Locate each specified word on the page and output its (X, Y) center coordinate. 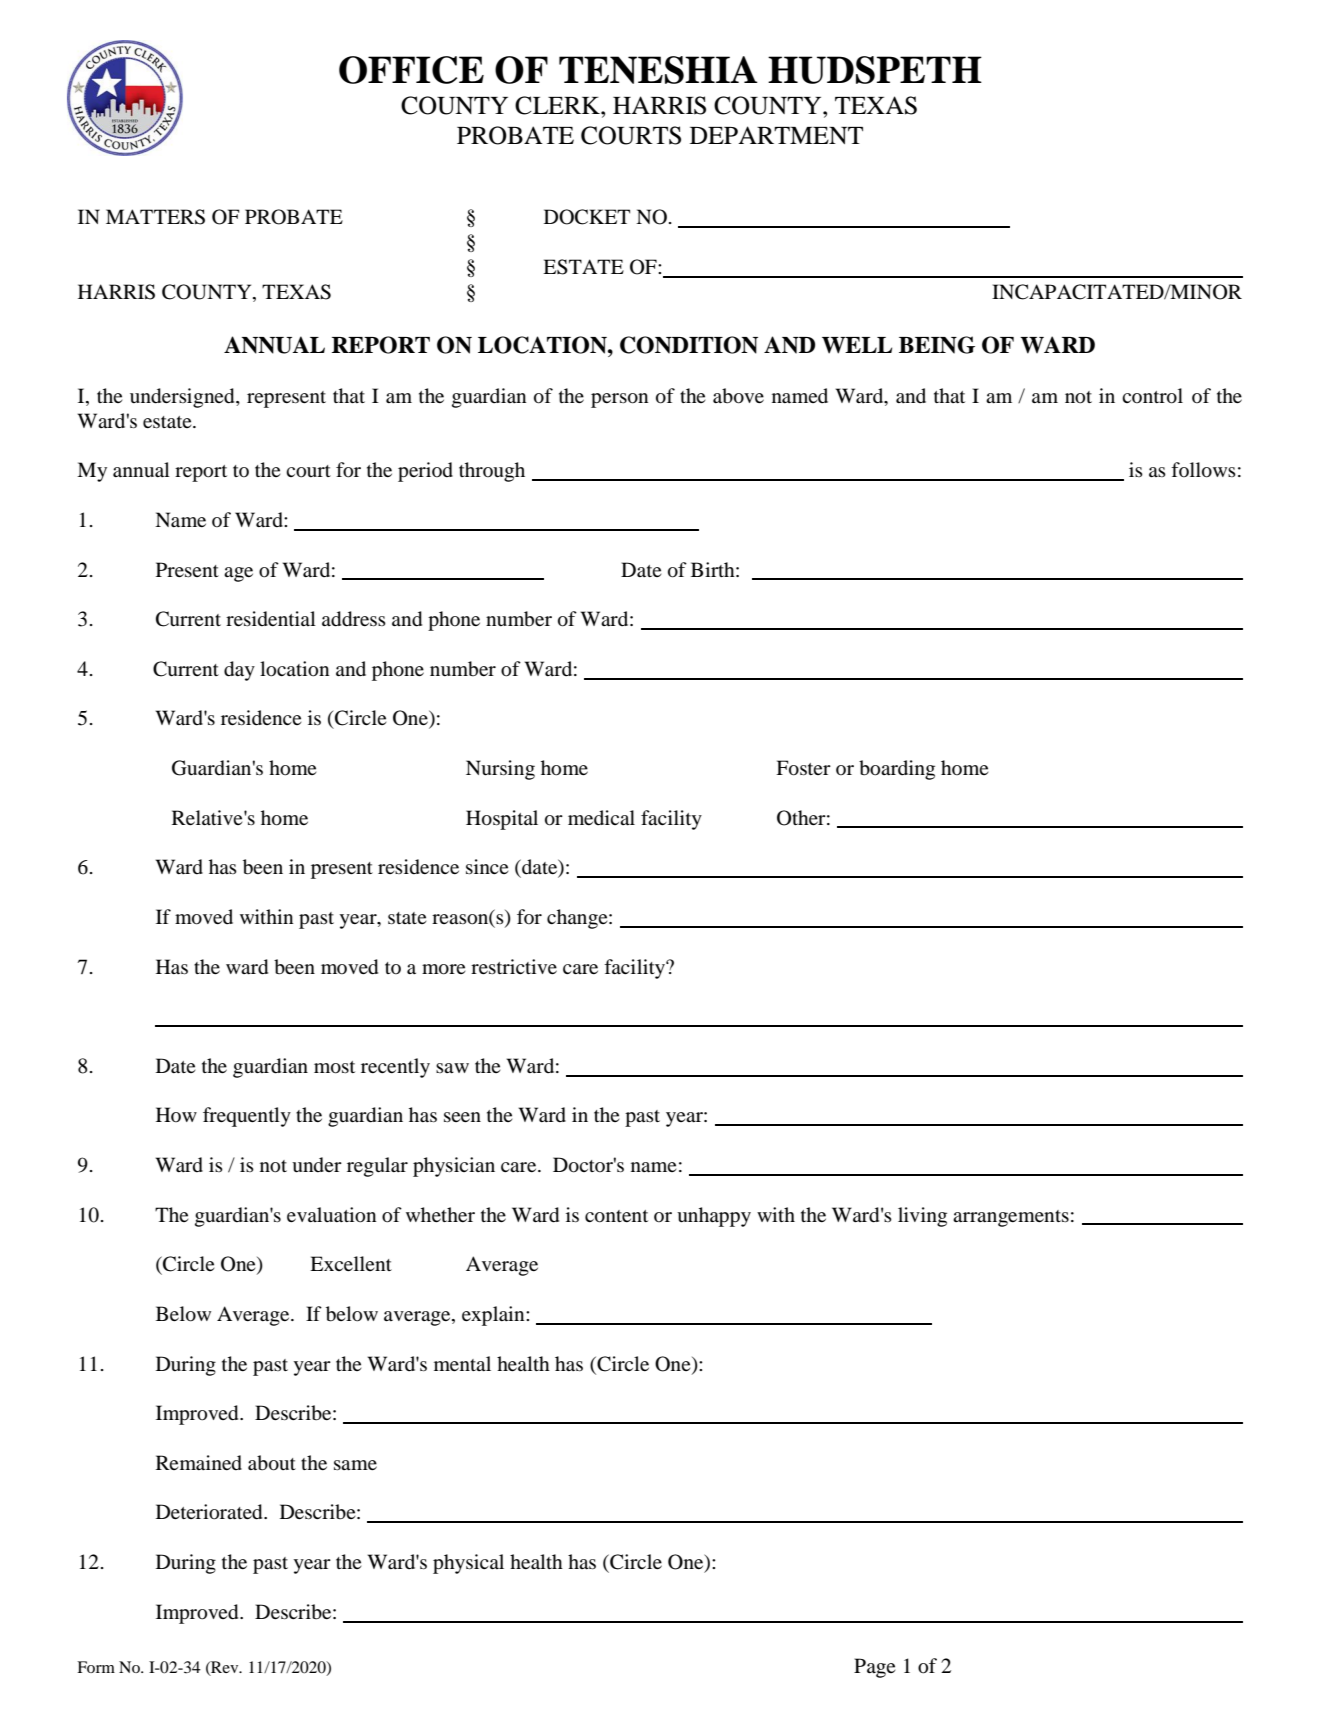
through (492, 472)
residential (271, 619)
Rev (225, 1668)
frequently (247, 1117)
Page (874, 1668)
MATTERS (155, 217)
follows (1203, 470)
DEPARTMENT (776, 135)
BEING (937, 345)
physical (468, 1564)
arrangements (1011, 1218)
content (616, 1216)
